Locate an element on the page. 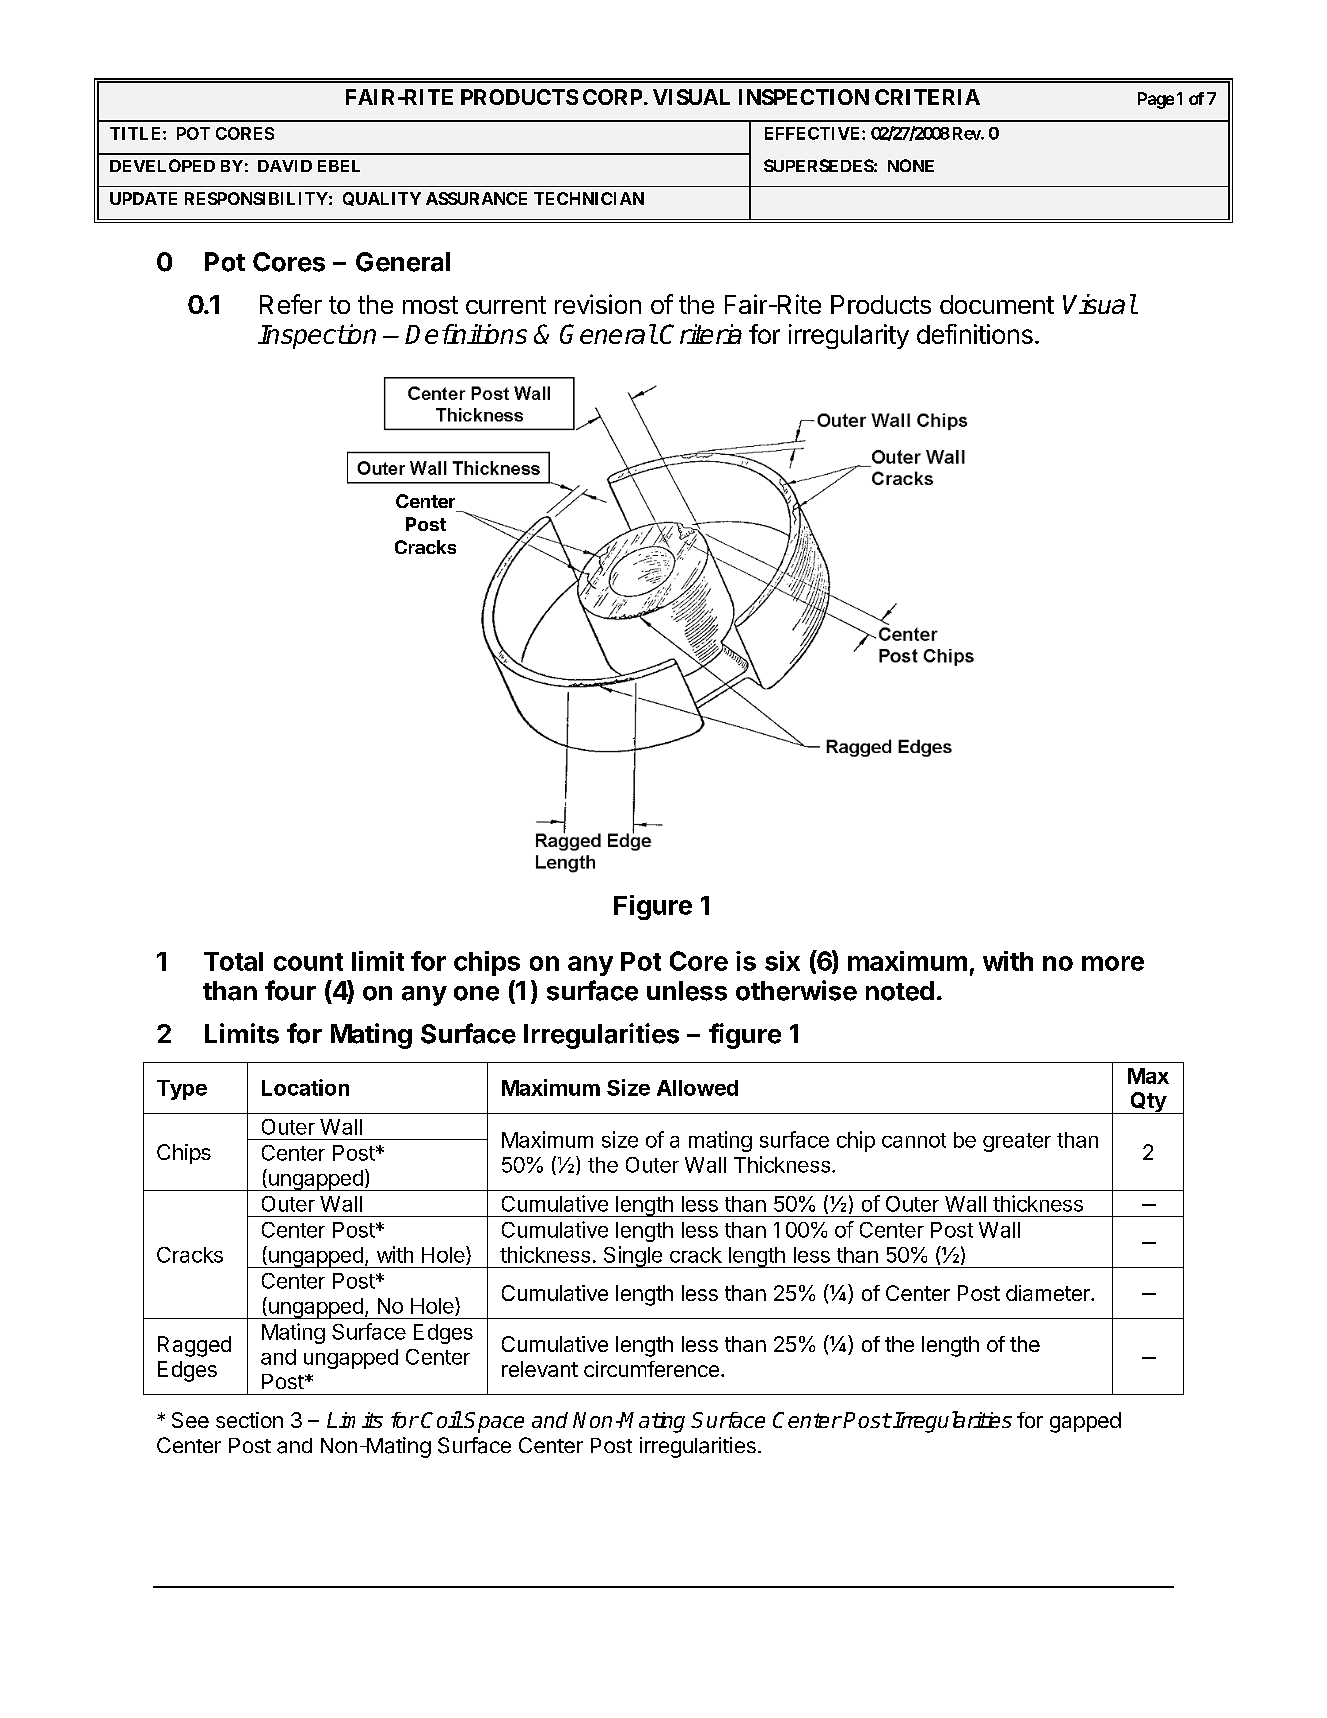 The width and height of the document is (1327, 1718). NONE is located at coordinates (911, 165).
